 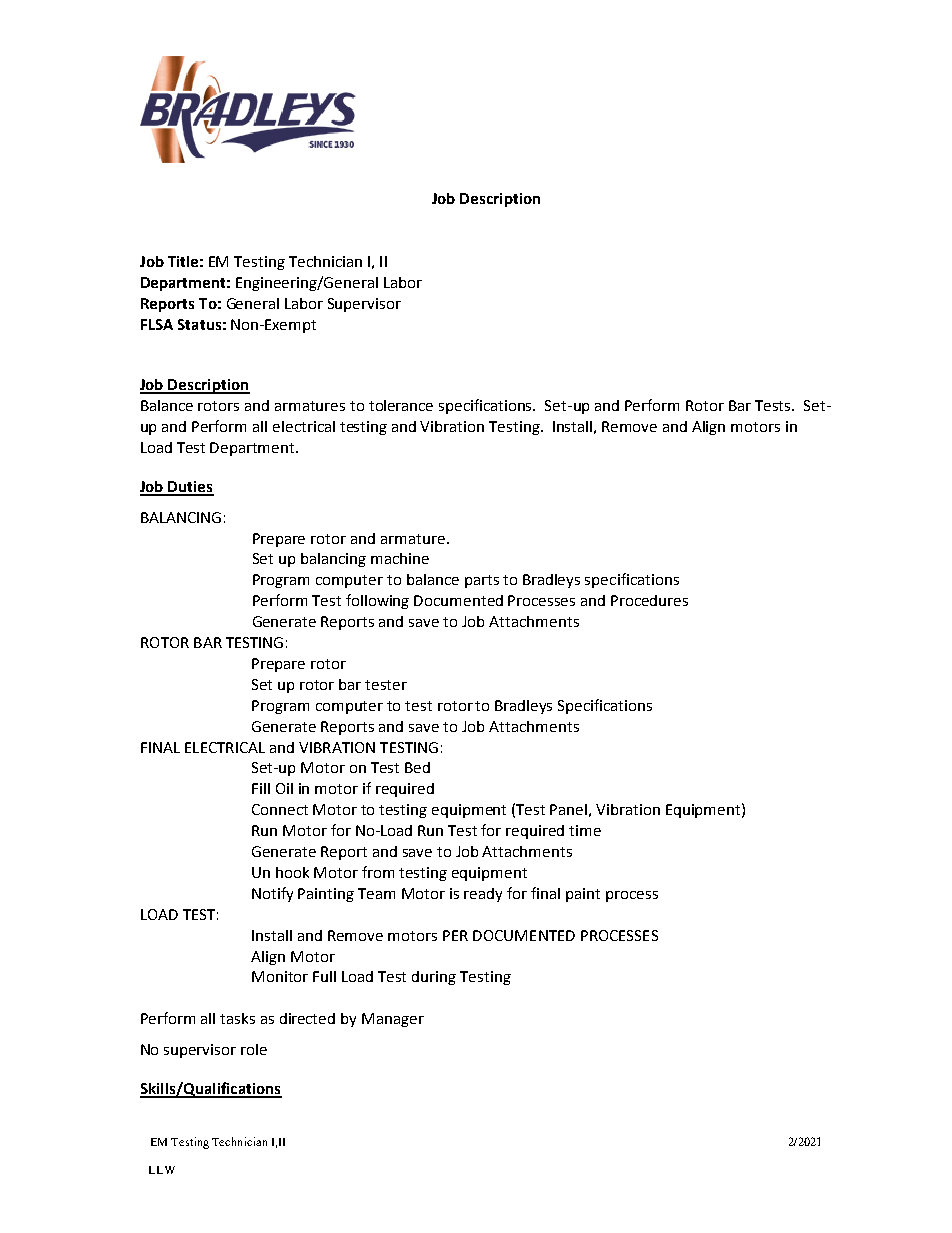 What do you see at coordinates (401, 405) in the document?
I see `tolerance` at bounding box center [401, 405].
